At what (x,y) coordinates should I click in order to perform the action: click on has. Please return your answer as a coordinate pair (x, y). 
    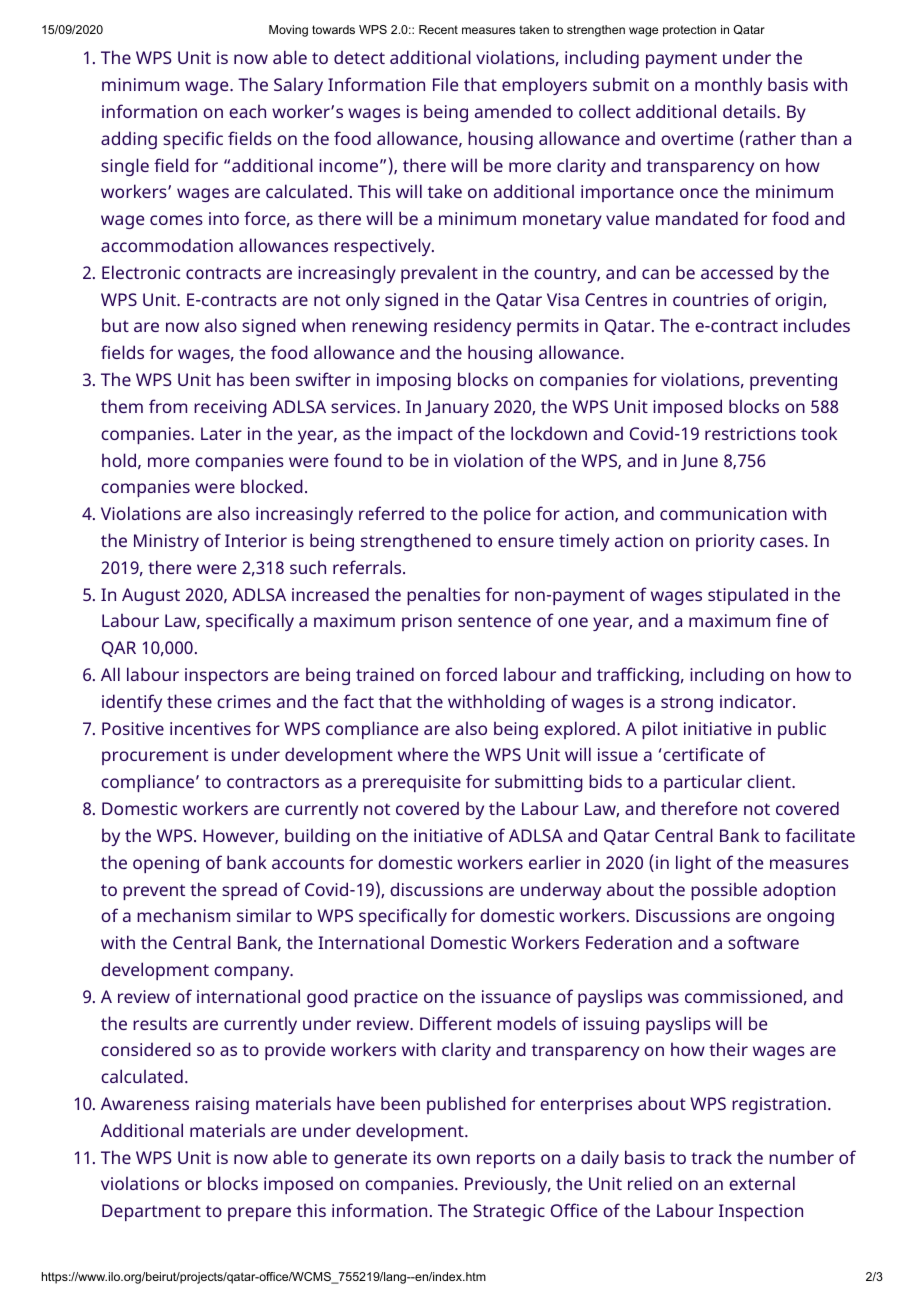
    Looking at the image, I should click on (230, 379).
